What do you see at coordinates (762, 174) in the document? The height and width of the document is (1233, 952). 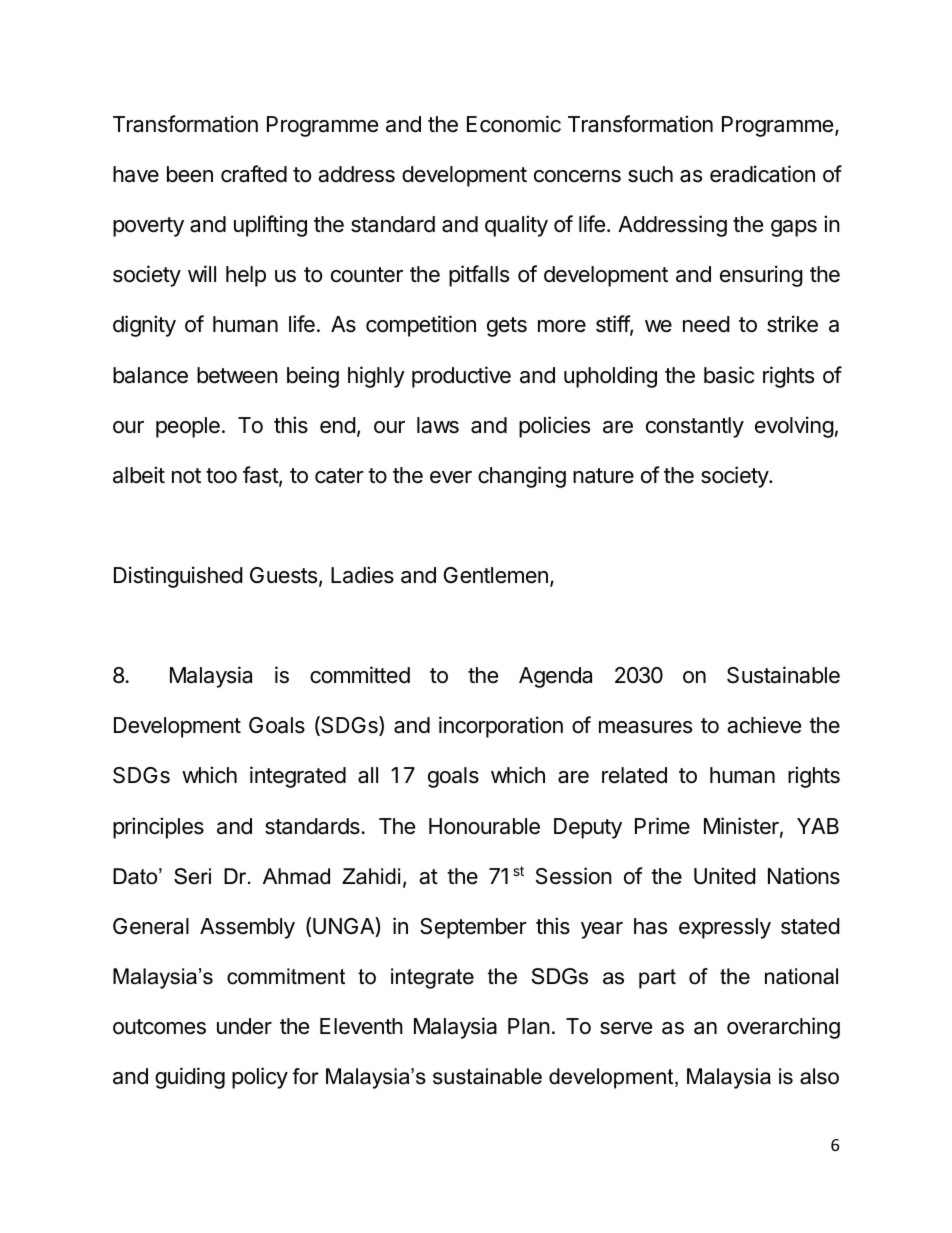 I see `eradication` at bounding box center [762, 174].
